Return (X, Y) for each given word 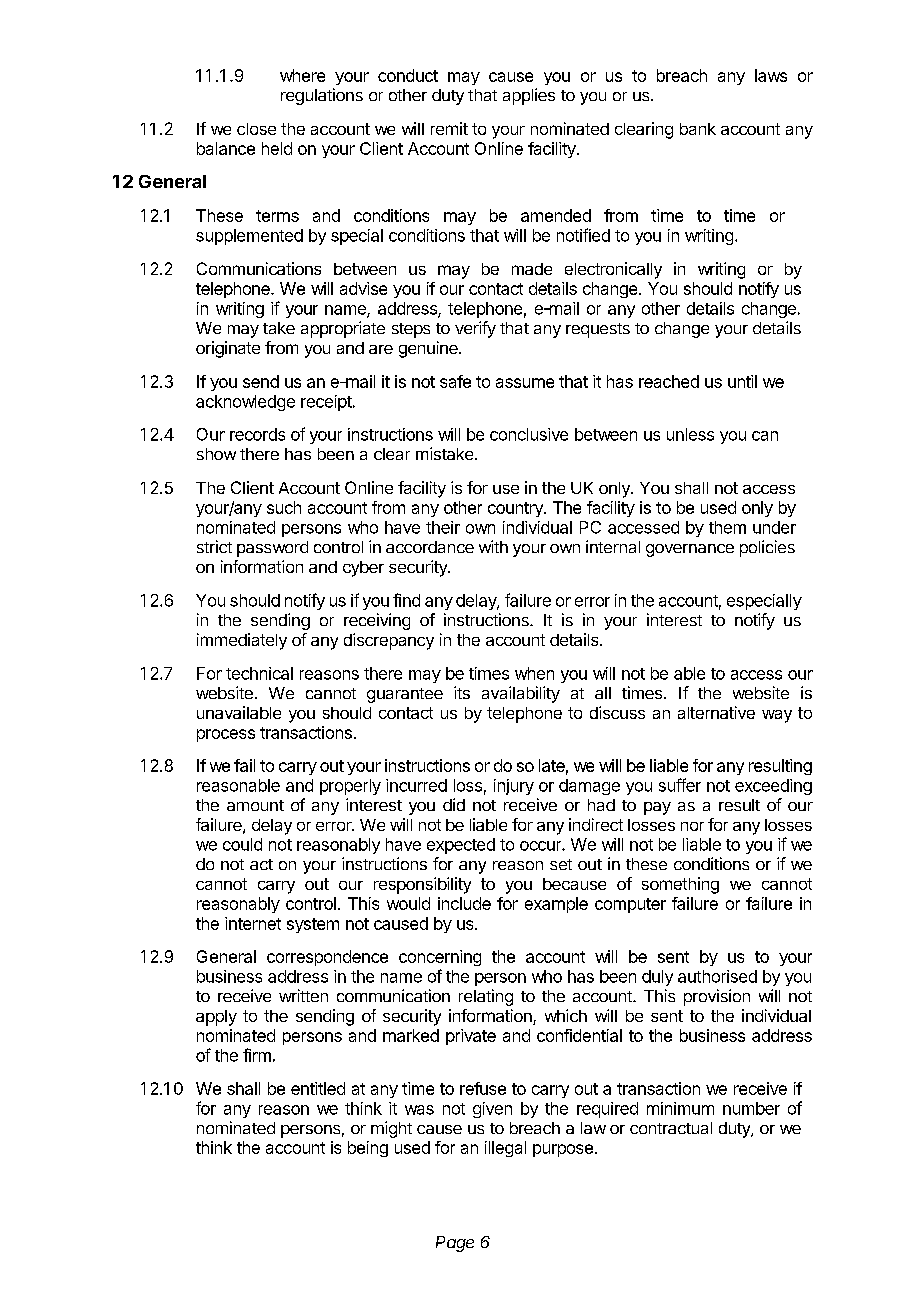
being (368, 1149)
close (256, 129)
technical (259, 673)
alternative (716, 712)
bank (698, 129)
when (534, 673)
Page (455, 1244)
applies (529, 96)
